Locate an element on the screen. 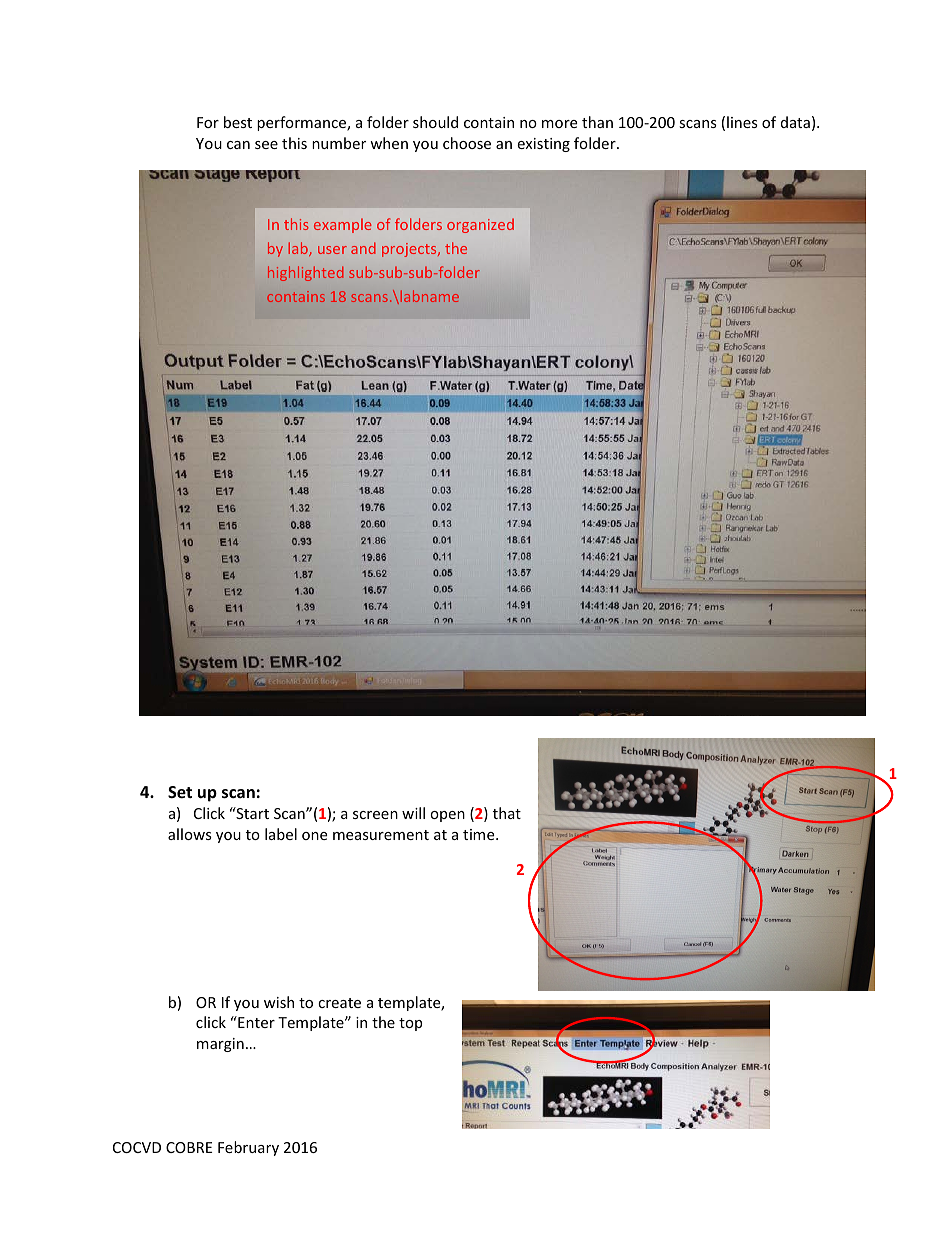  lines is located at coordinates (742, 122).
